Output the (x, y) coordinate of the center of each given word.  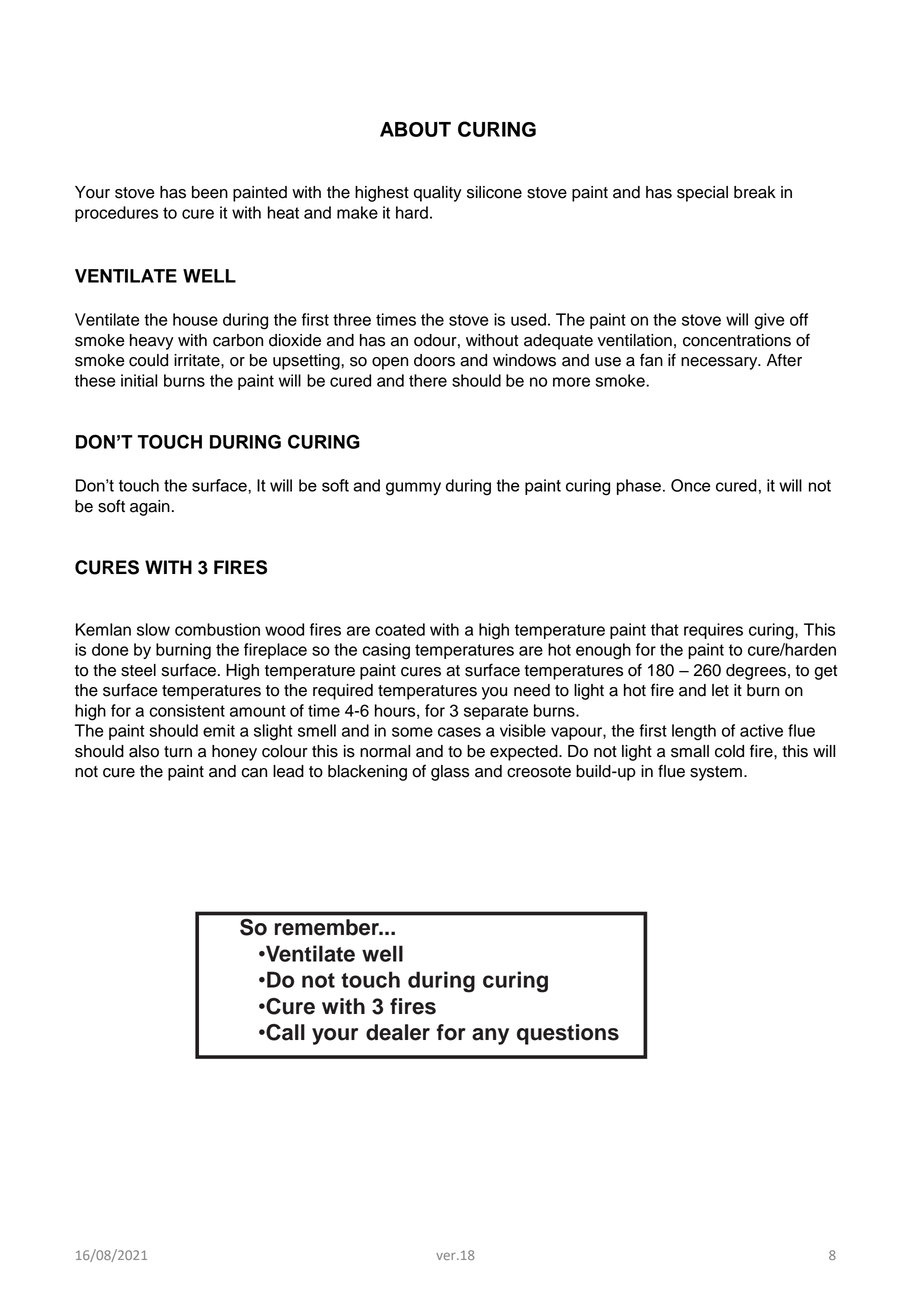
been (210, 192)
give (769, 321)
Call (284, 1032)
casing (386, 651)
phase (639, 487)
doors (434, 360)
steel (138, 670)
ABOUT (415, 129)
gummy (413, 489)
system (716, 773)
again (150, 508)
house (195, 319)
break (755, 192)
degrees (756, 672)
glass (450, 773)
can (254, 773)
